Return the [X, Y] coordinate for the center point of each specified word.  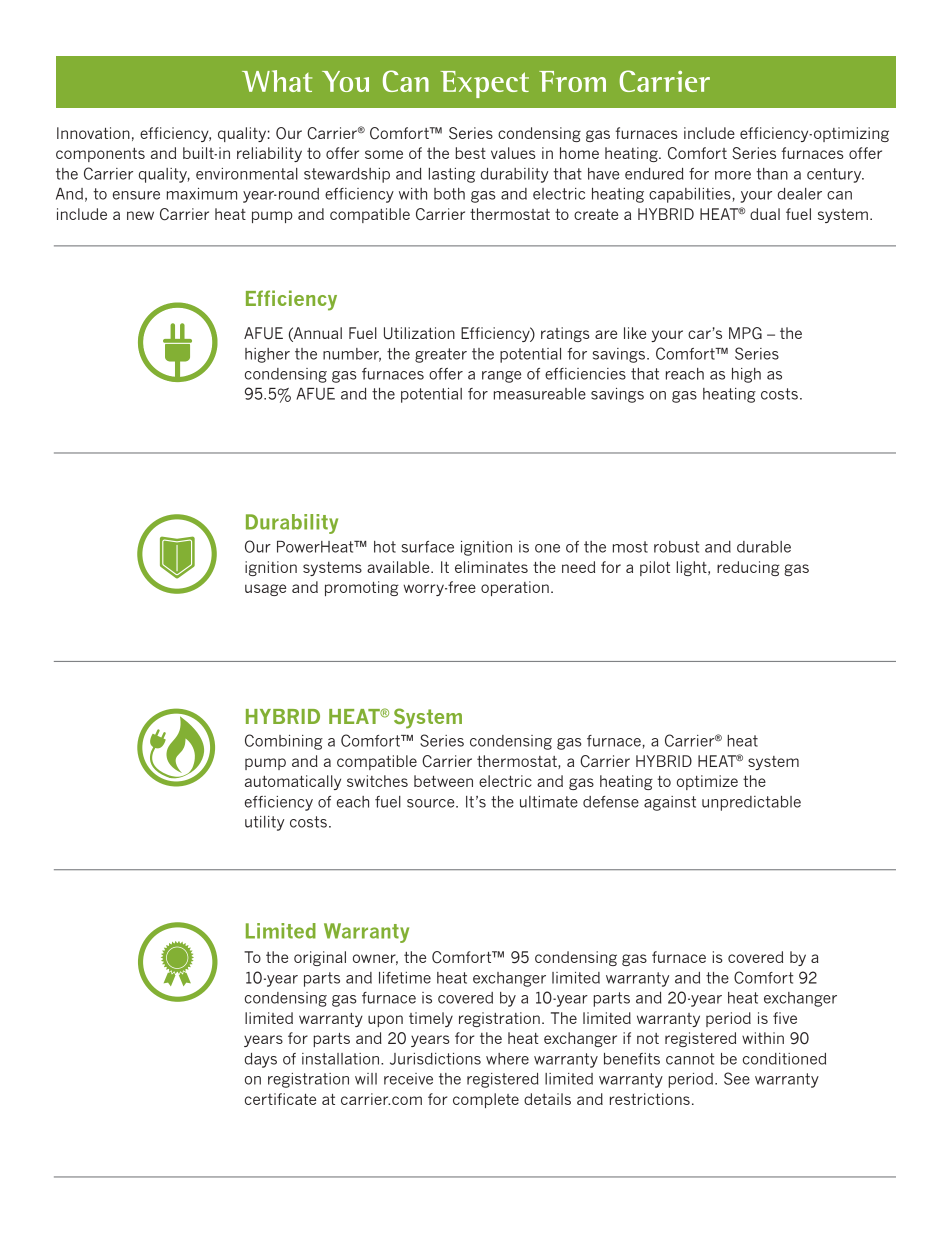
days [261, 1060]
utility [264, 823]
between [443, 781]
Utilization [419, 333]
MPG [745, 333]
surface [428, 547]
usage [265, 590]
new [140, 215]
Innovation [93, 133]
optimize [707, 782]
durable [764, 547]
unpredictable [751, 803]
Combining [284, 742]
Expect [485, 84]
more [733, 175]
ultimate [549, 802]
